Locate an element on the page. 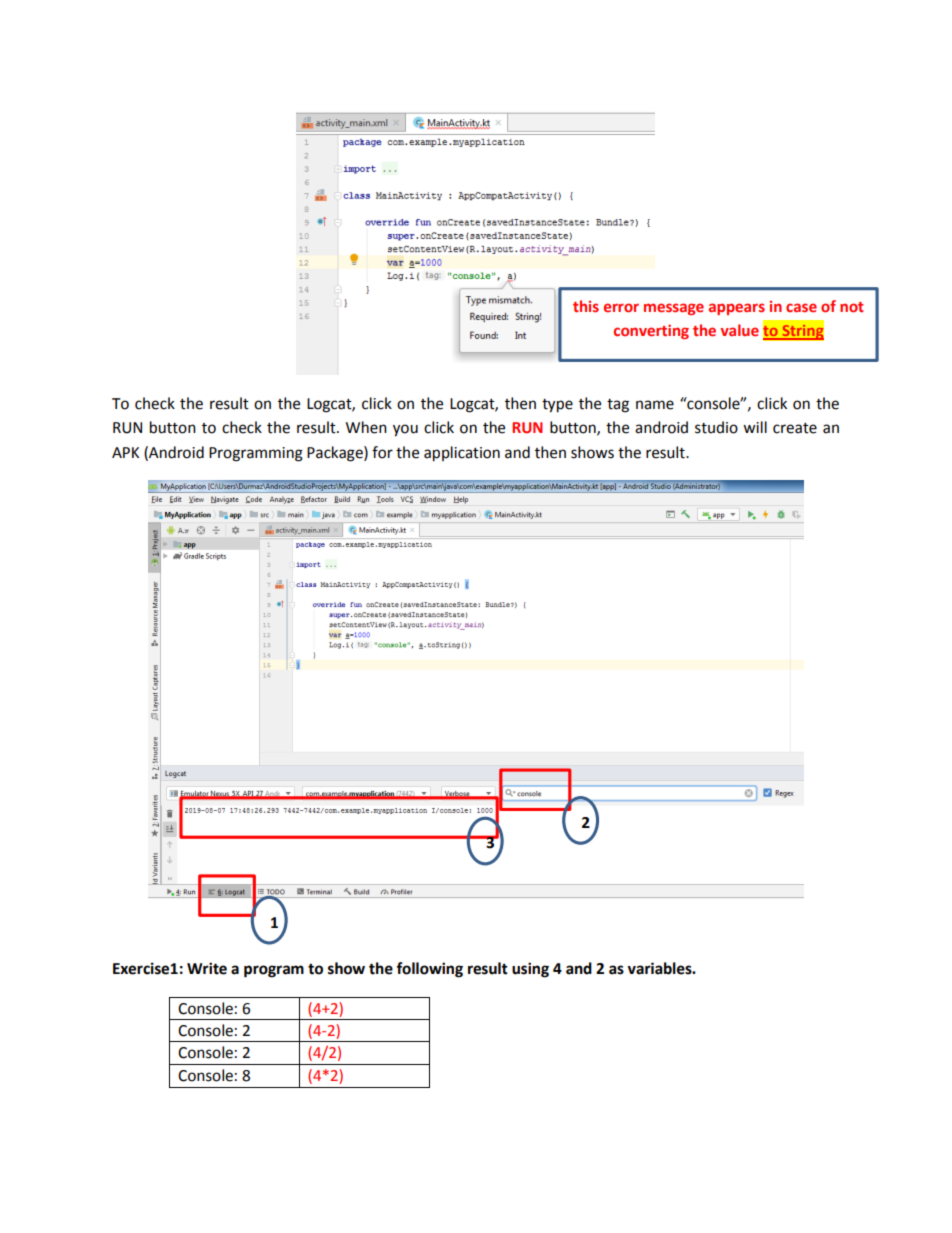  APK is located at coordinates (125, 452).
